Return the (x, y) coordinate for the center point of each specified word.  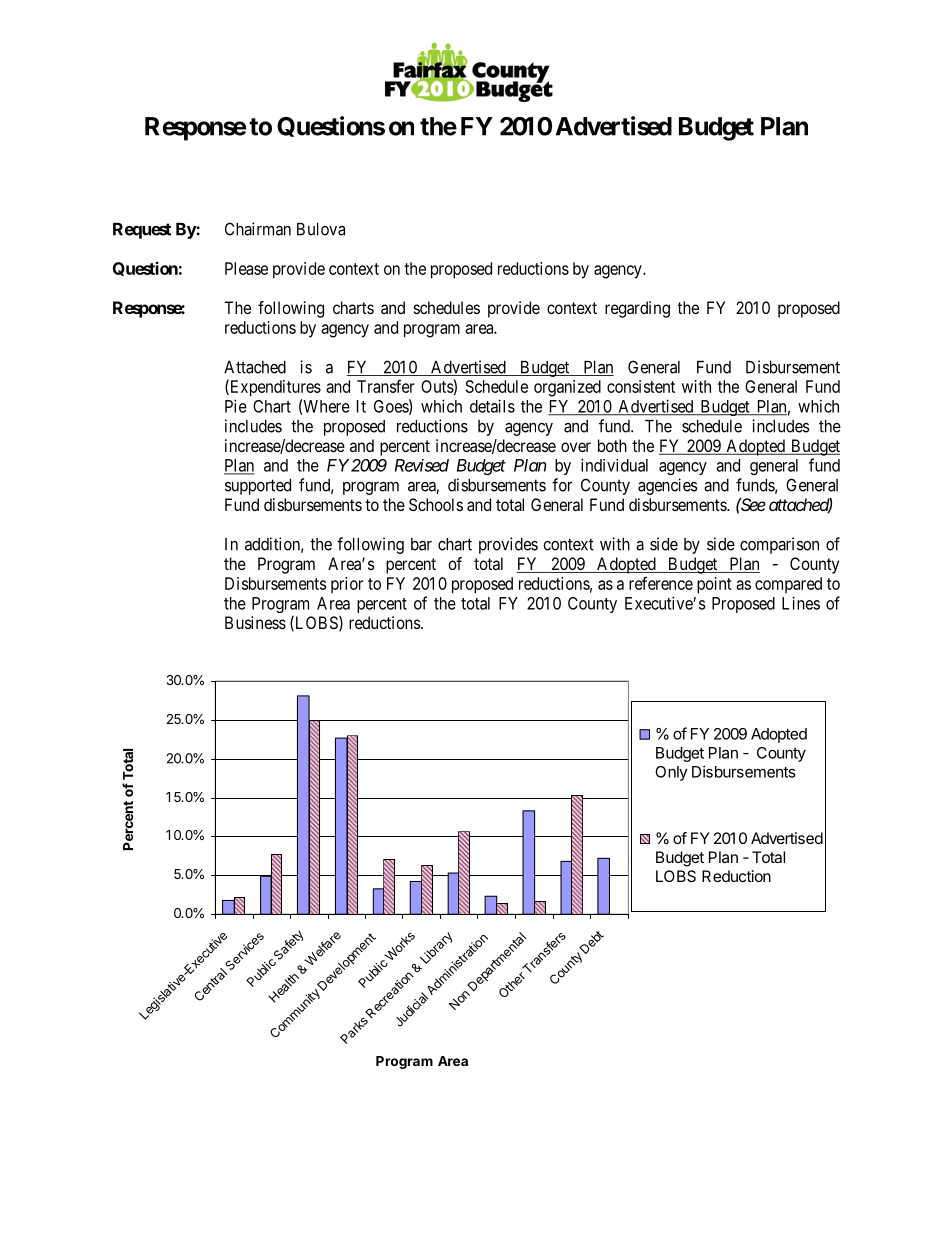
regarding (637, 309)
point (714, 585)
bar (421, 544)
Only (671, 773)
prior (347, 585)
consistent (641, 386)
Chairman (258, 229)
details (492, 406)
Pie (236, 406)
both (612, 445)
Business (255, 622)
